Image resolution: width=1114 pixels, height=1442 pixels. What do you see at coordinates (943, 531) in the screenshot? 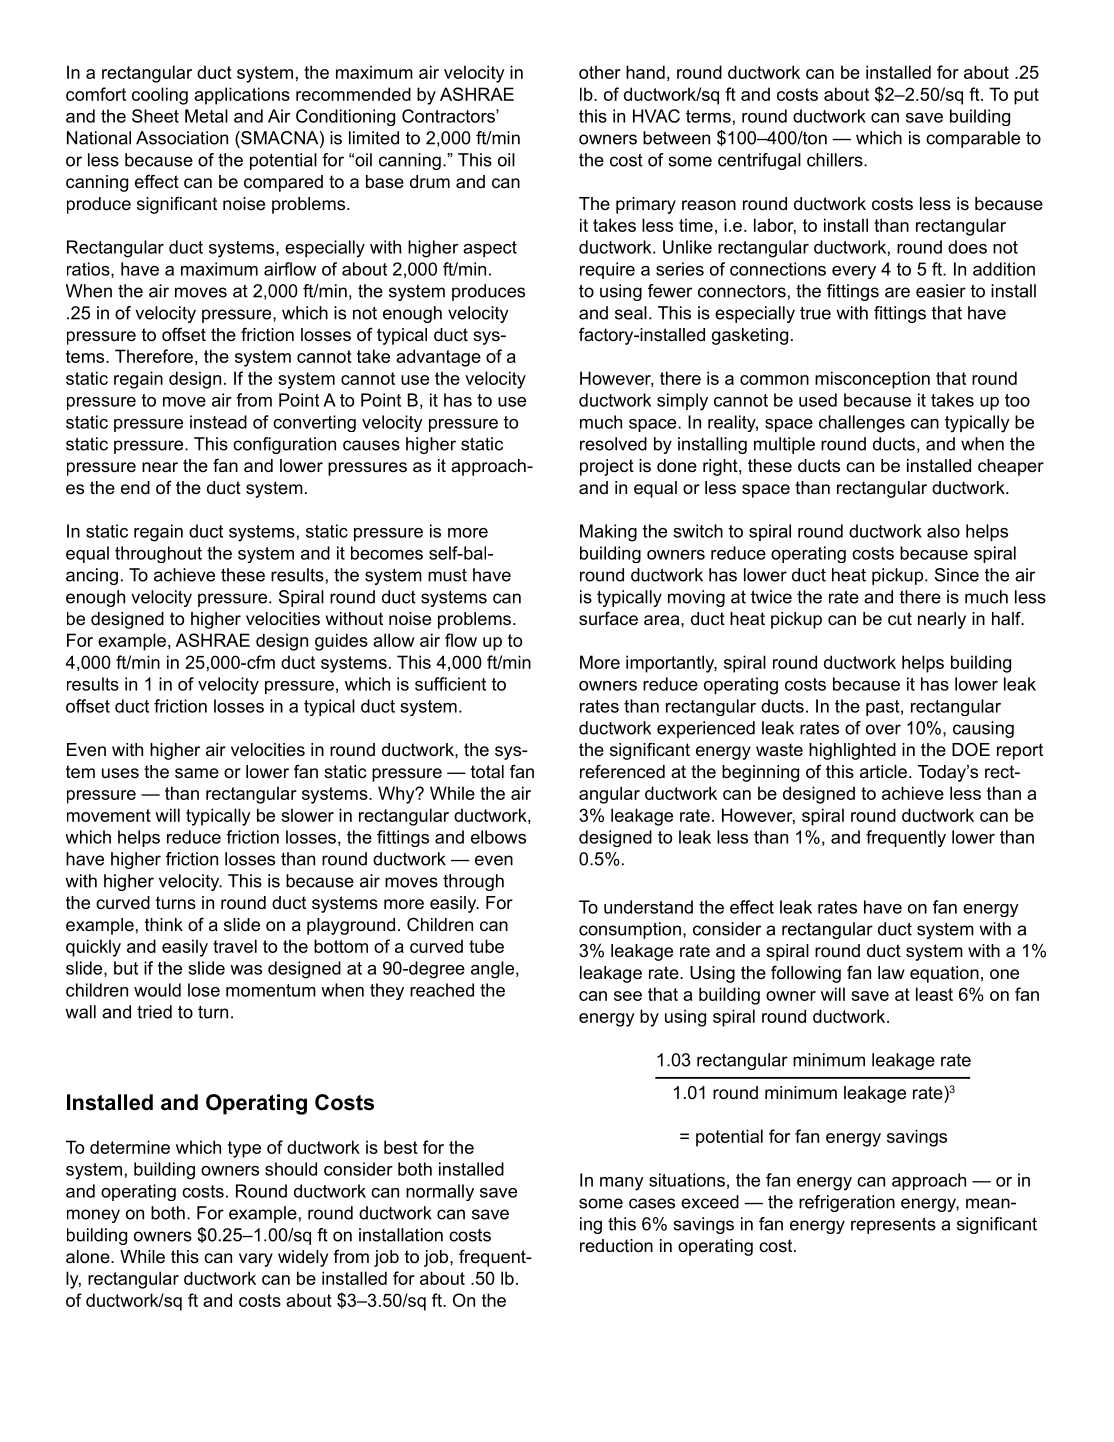
I see `also` at bounding box center [943, 531].
